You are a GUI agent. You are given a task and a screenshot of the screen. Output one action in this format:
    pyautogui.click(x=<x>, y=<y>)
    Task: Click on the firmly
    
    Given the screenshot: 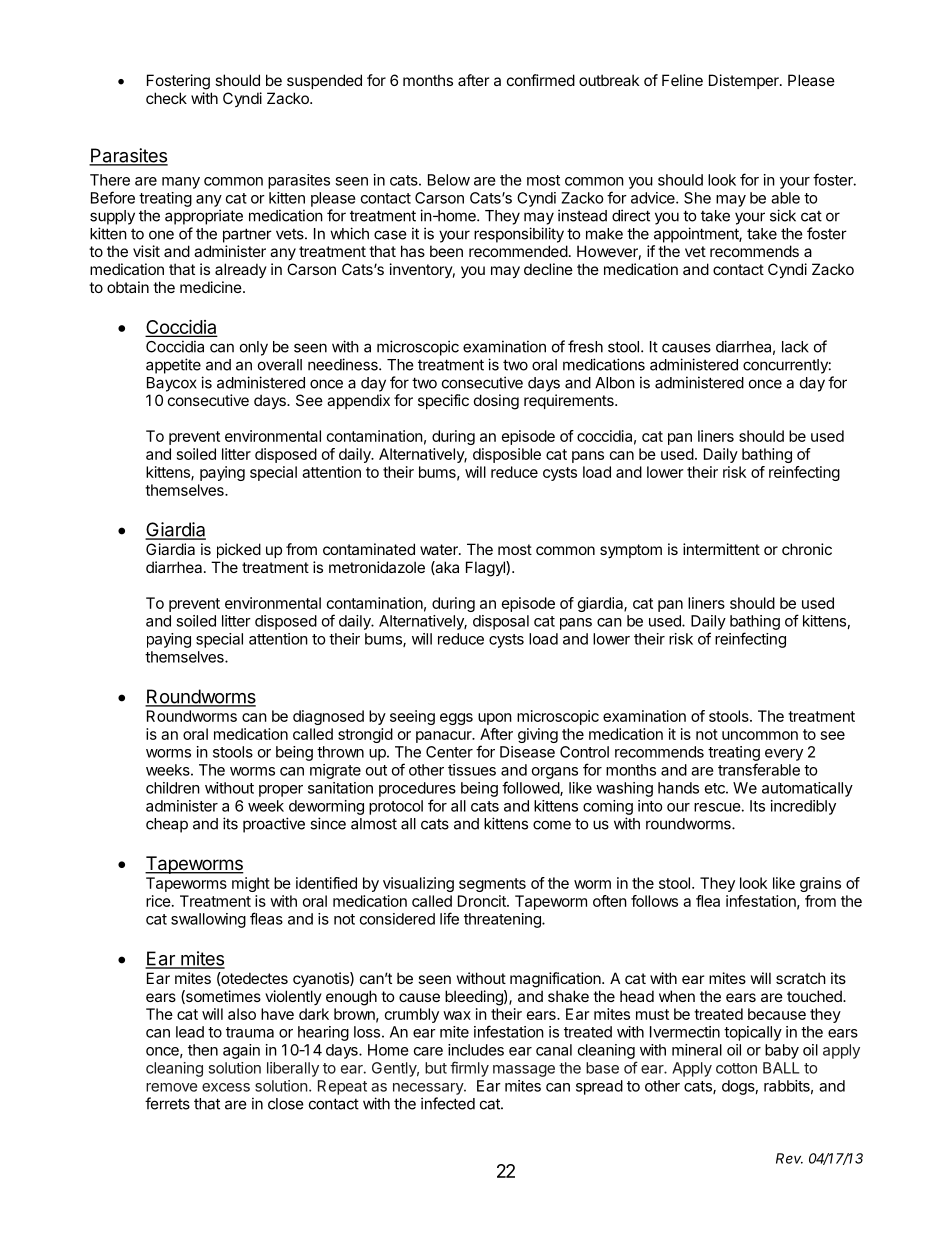 What is the action you would take?
    pyautogui.click(x=469, y=1069)
